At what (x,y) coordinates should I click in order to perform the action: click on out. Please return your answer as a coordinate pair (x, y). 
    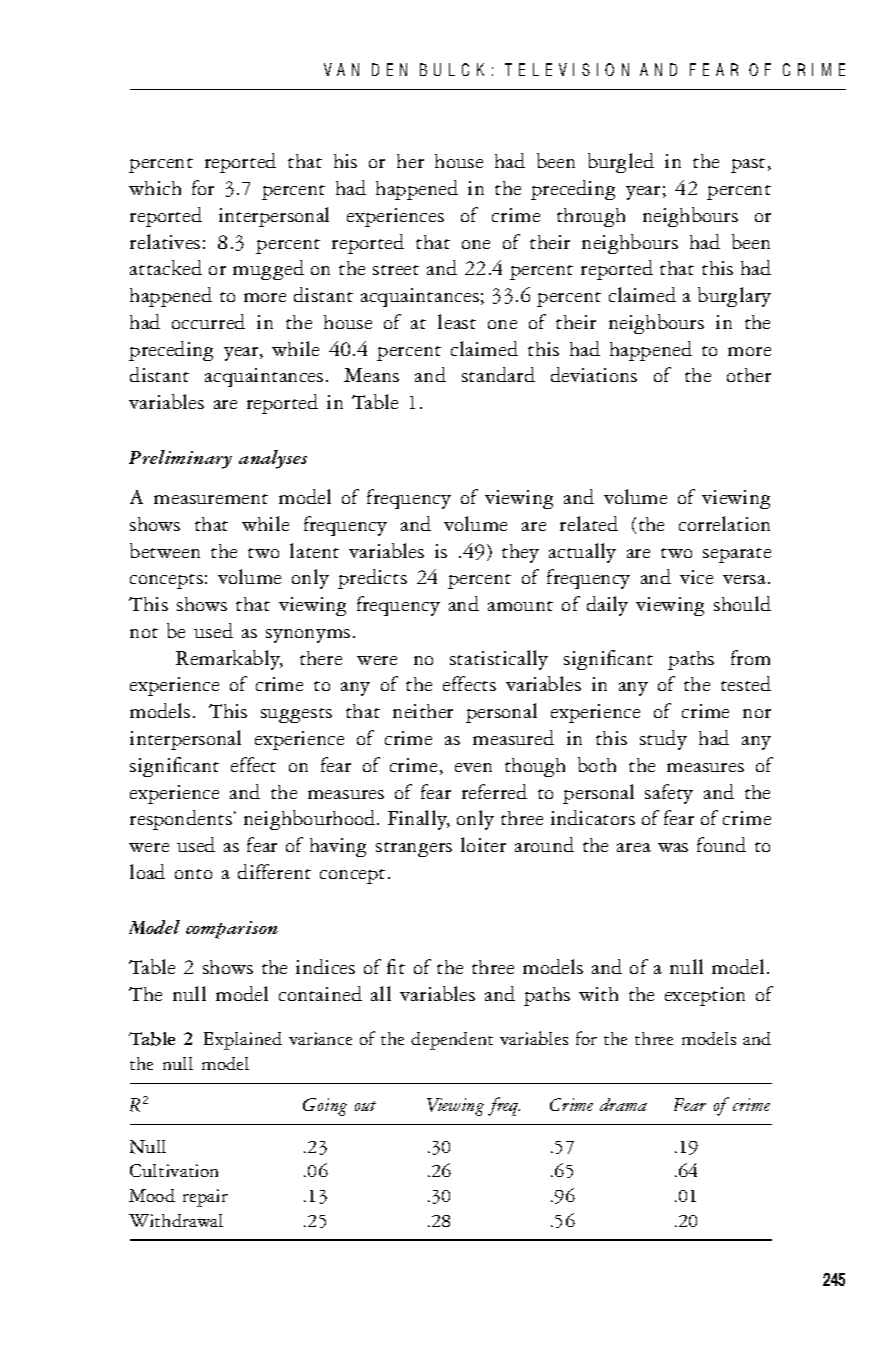
    Looking at the image, I should click on (365, 1106).
